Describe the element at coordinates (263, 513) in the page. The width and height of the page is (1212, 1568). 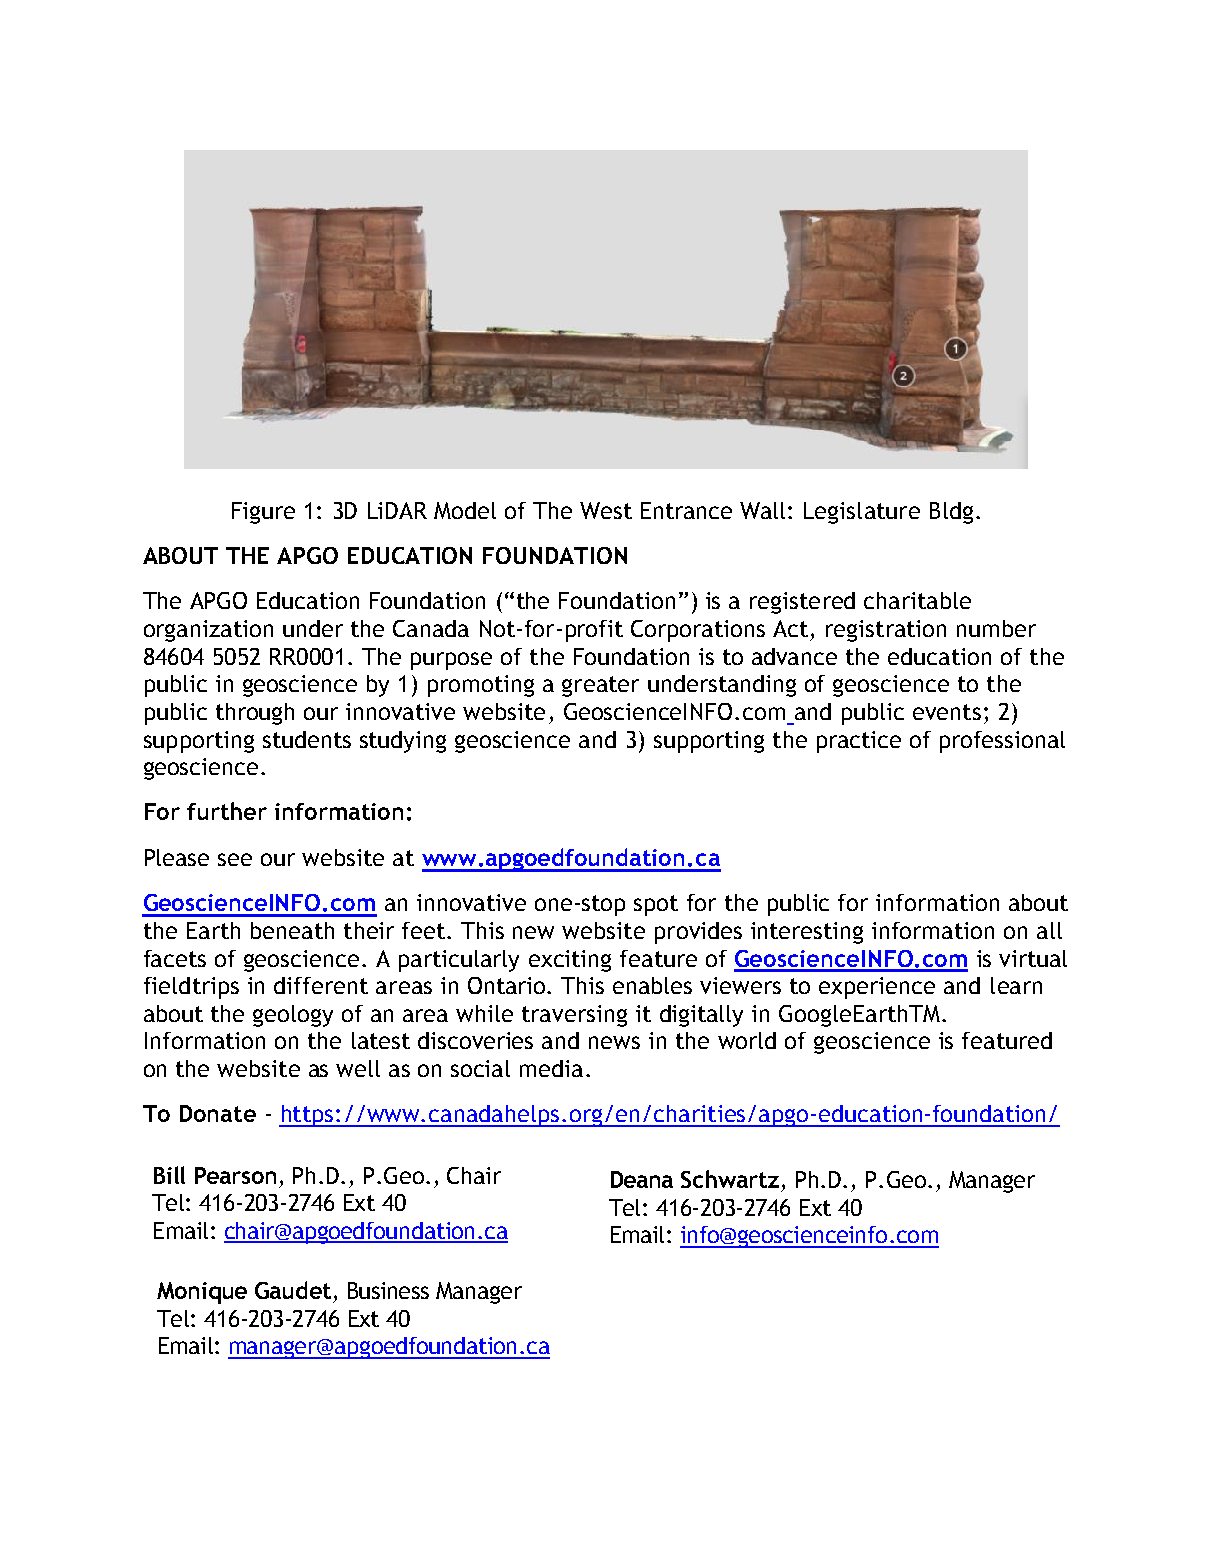
I see `Figure` at that location.
